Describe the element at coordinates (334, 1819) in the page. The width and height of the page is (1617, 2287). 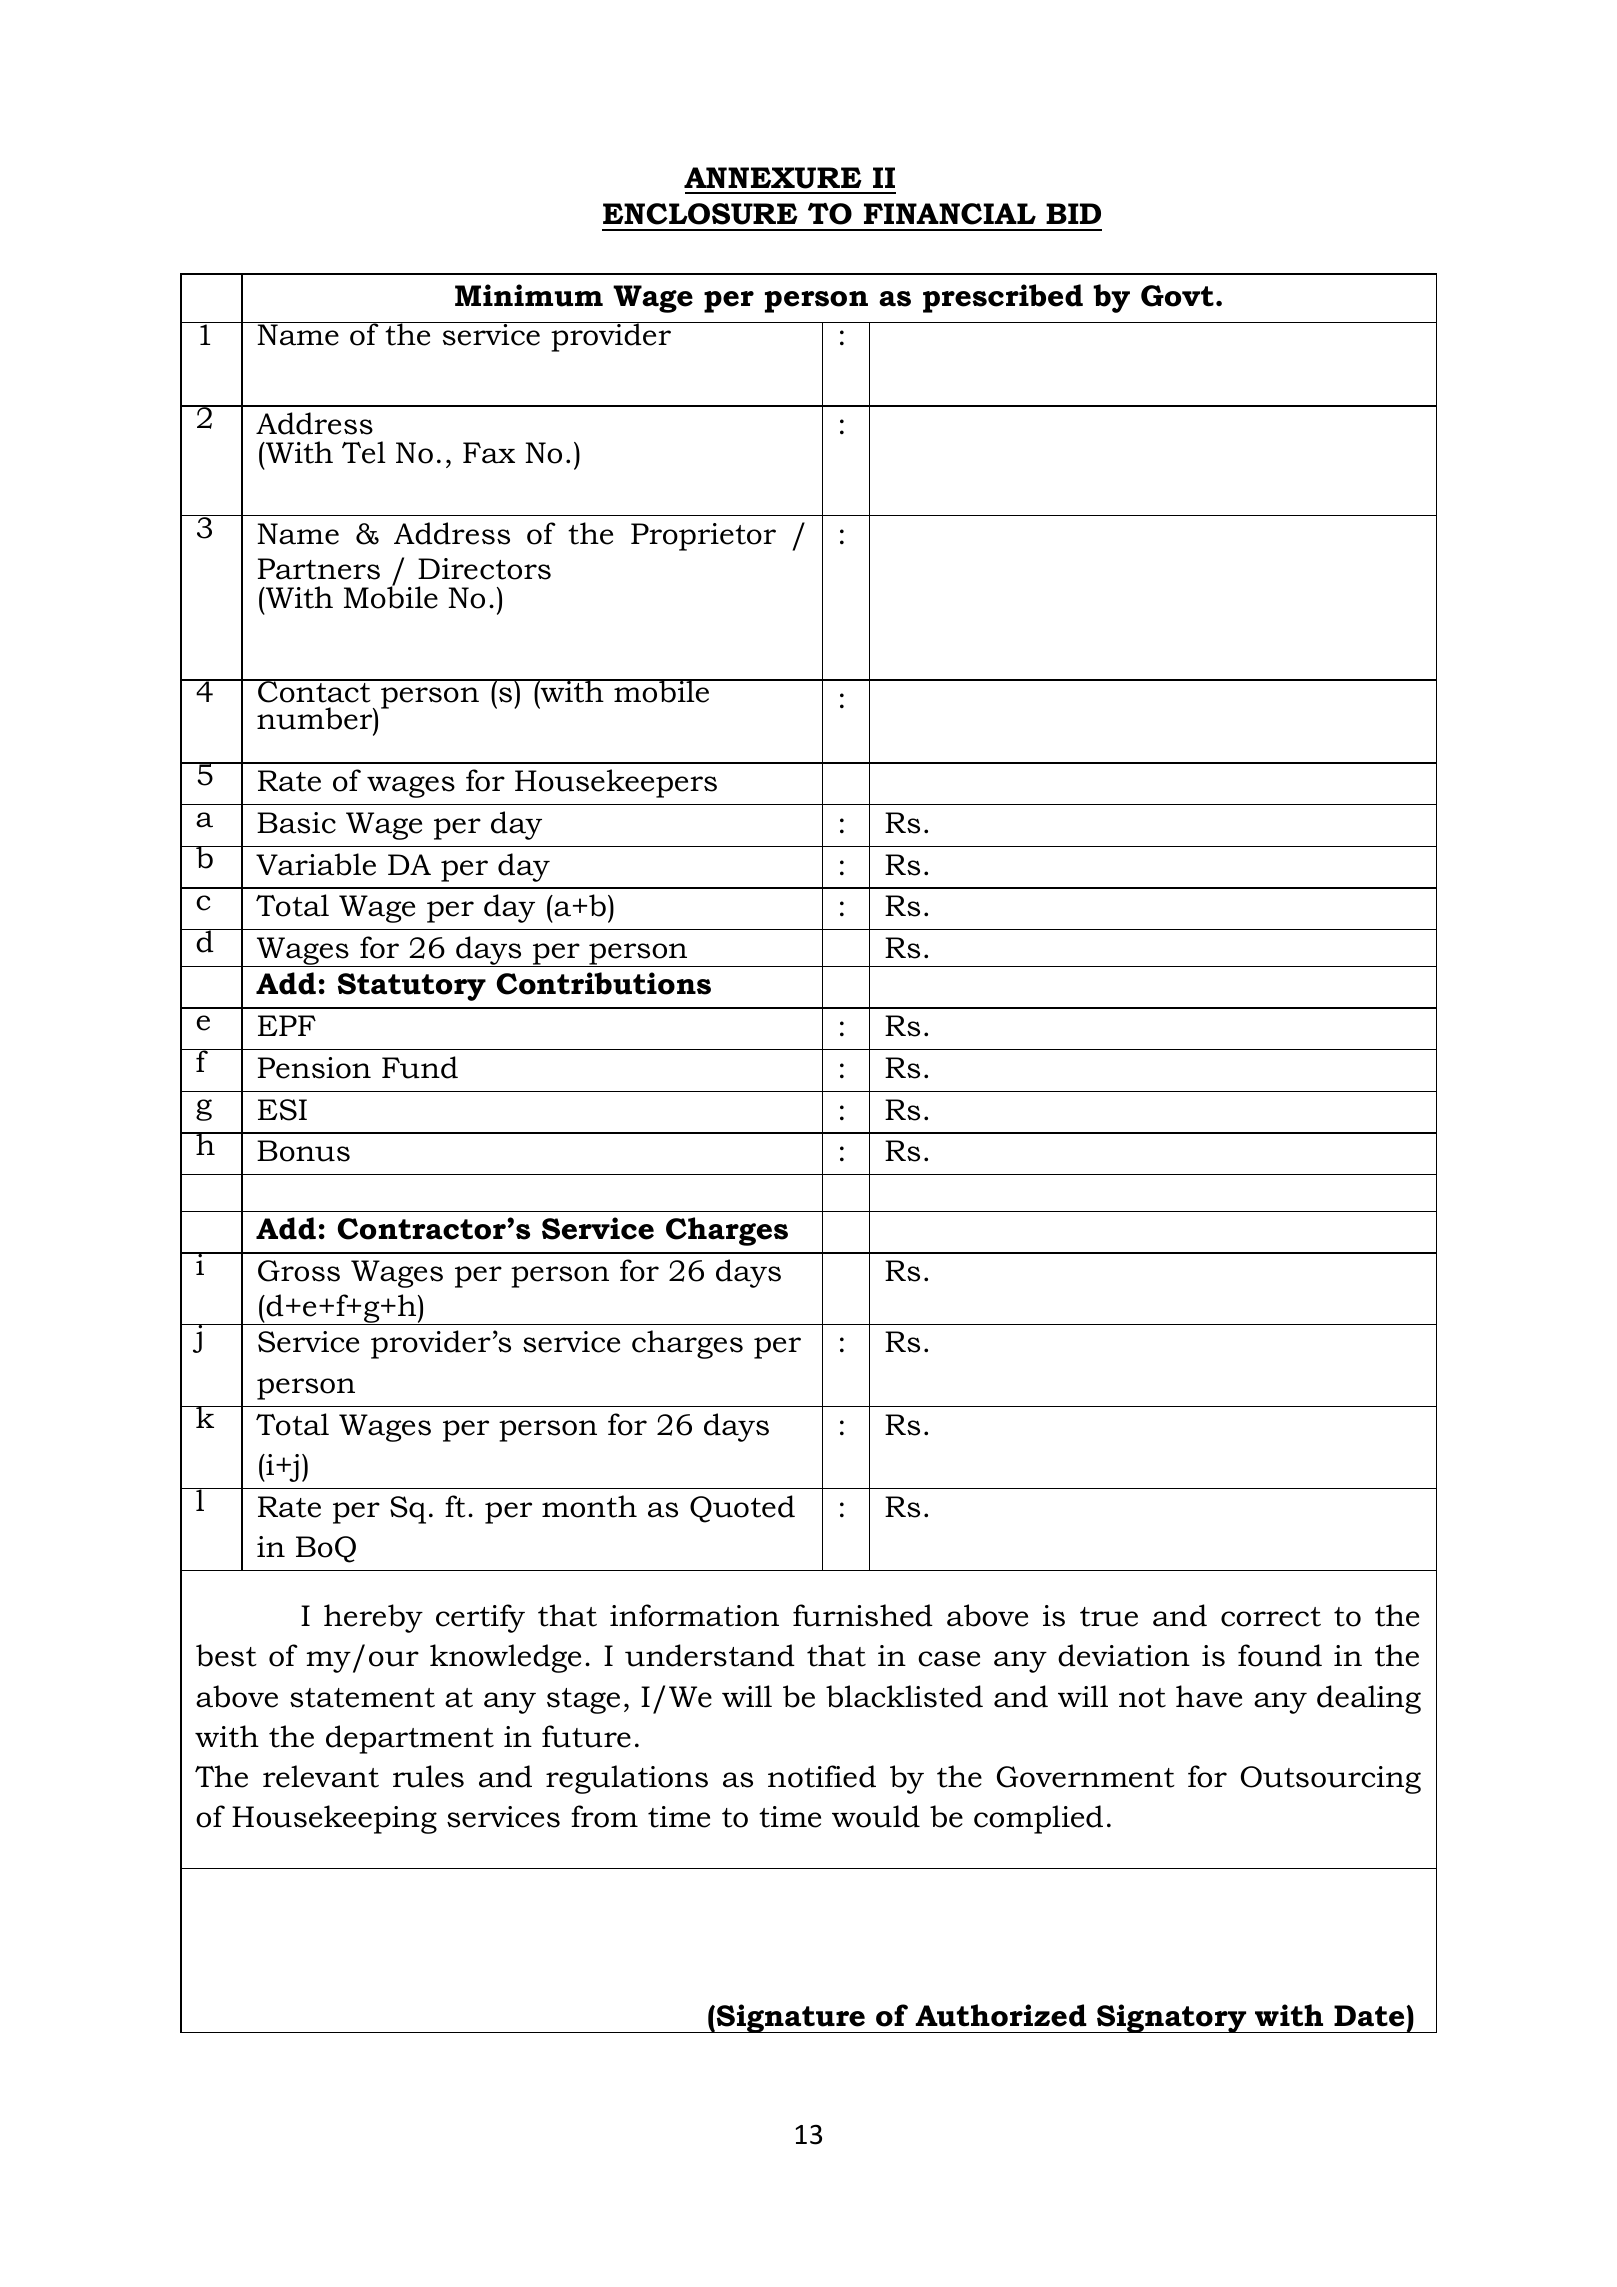
I see `Housekeeping` at that location.
